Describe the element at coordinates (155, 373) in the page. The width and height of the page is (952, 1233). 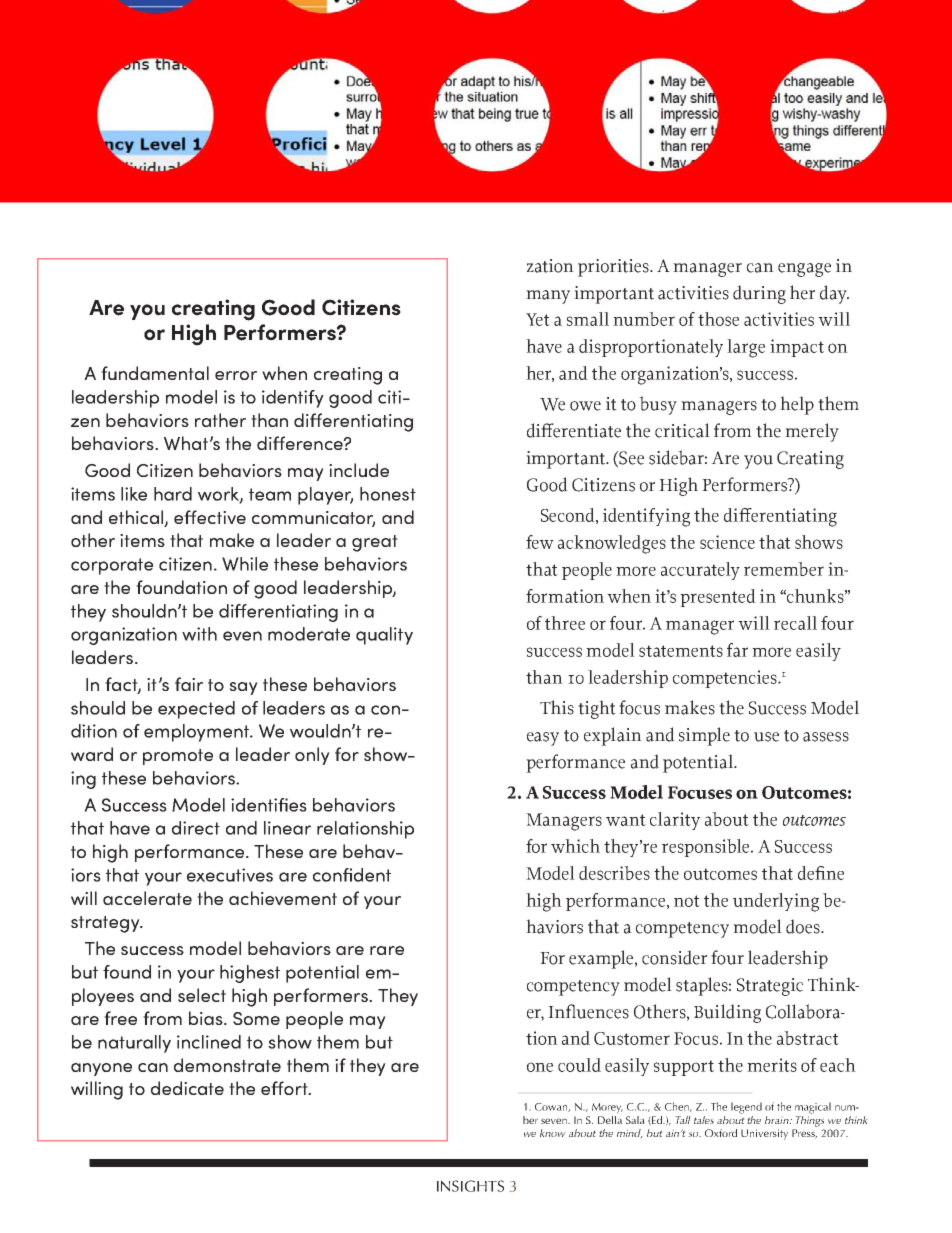
I see `fundamental` at that location.
